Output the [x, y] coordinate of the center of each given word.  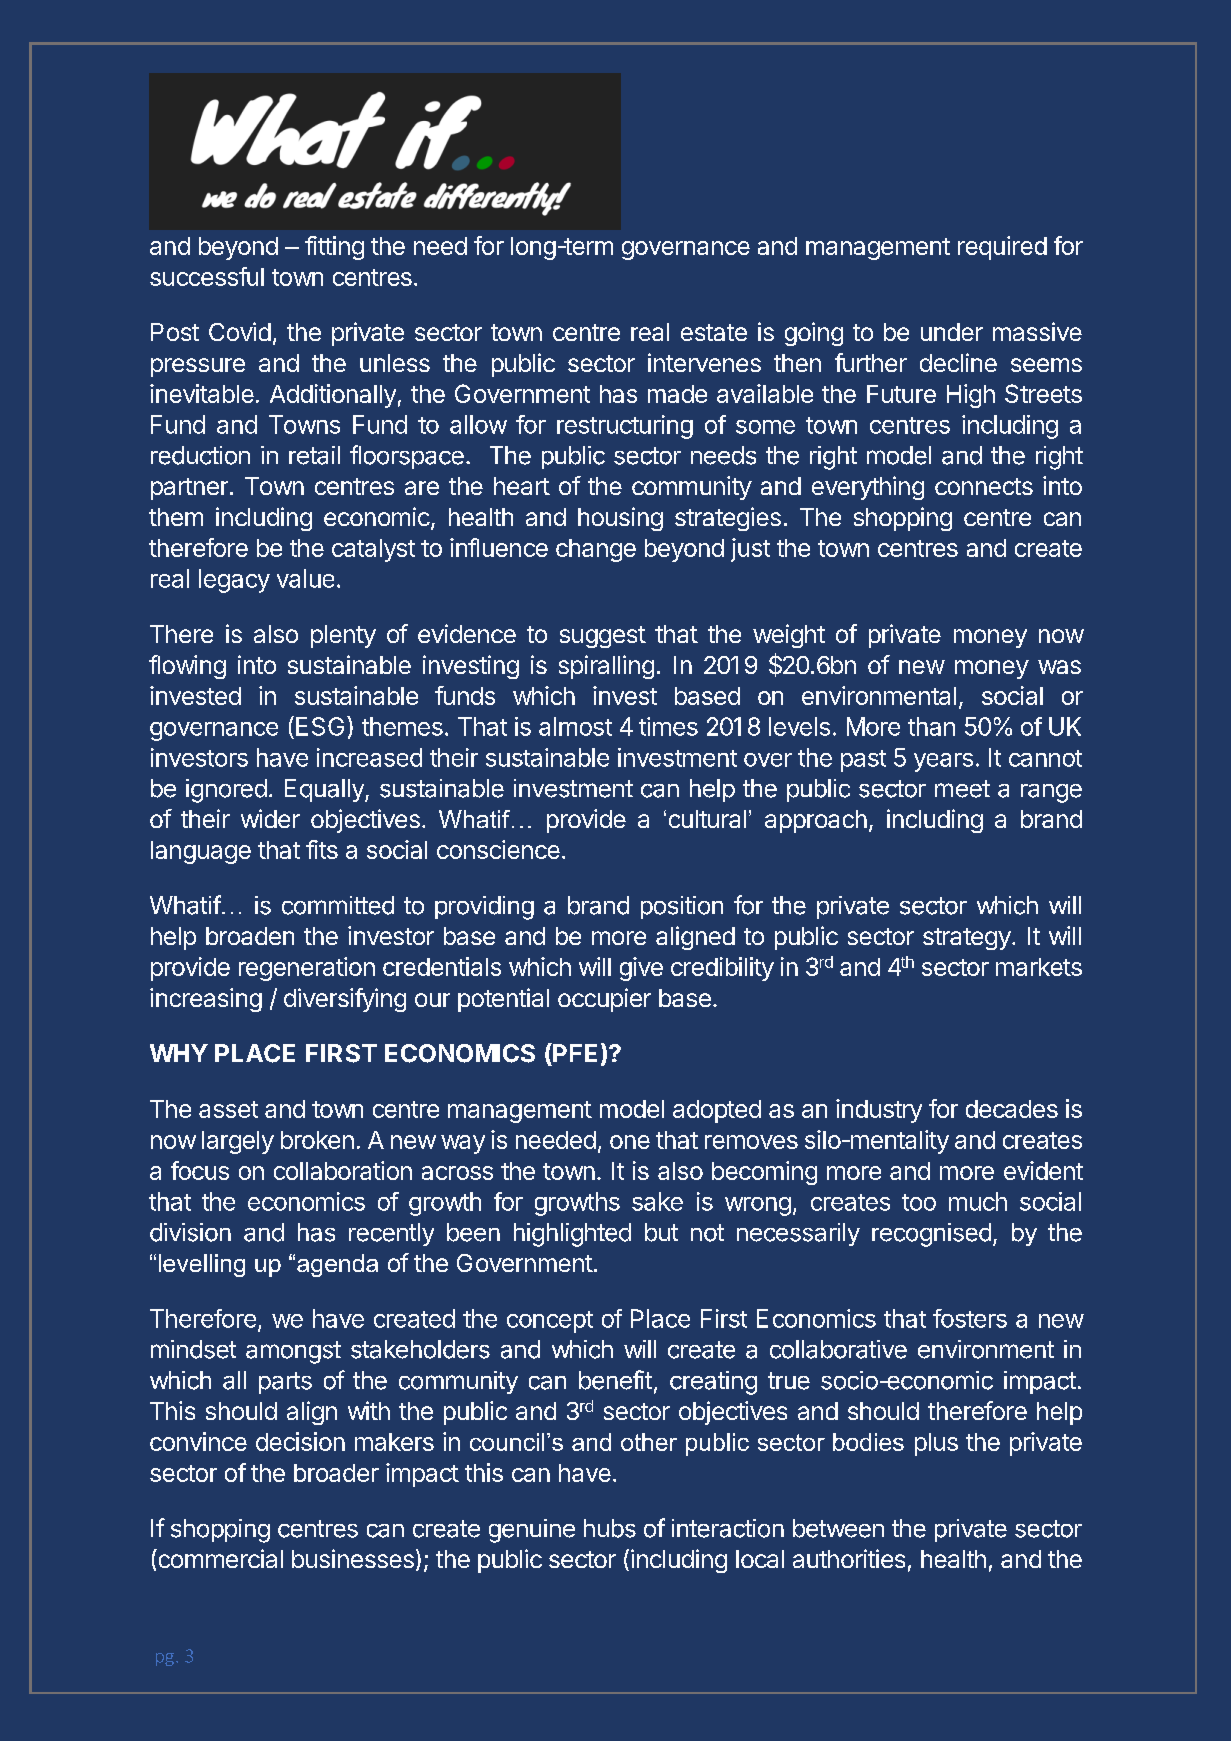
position [682, 907]
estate [714, 332]
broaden [250, 936]
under [952, 332]
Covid [240, 331]
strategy [967, 939]
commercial [219, 1558]
